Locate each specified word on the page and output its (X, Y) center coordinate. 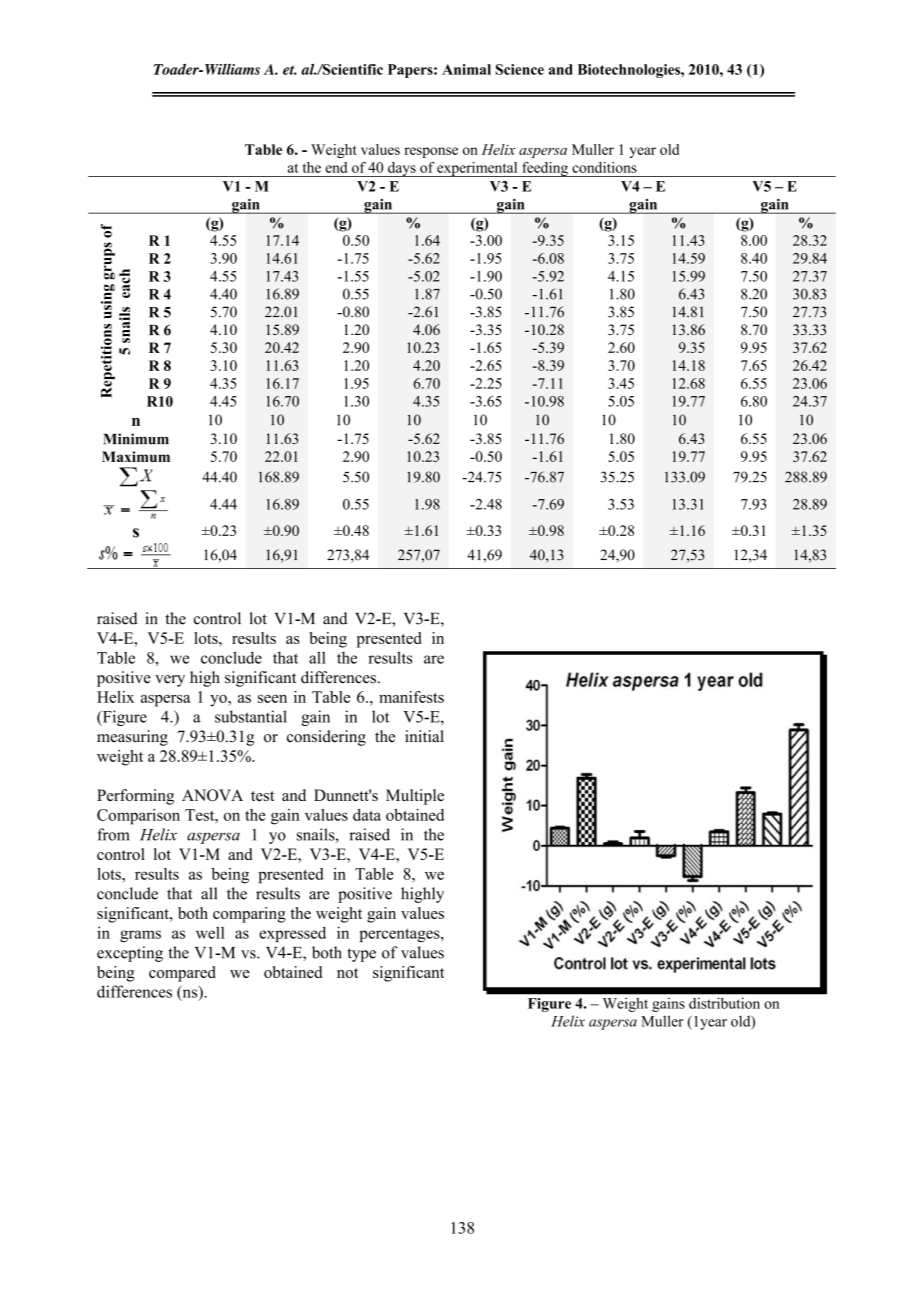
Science (520, 69)
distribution (724, 1003)
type (361, 955)
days (402, 169)
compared (182, 974)
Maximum (136, 456)
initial (424, 736)
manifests (411, 697)
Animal (466, 69)
